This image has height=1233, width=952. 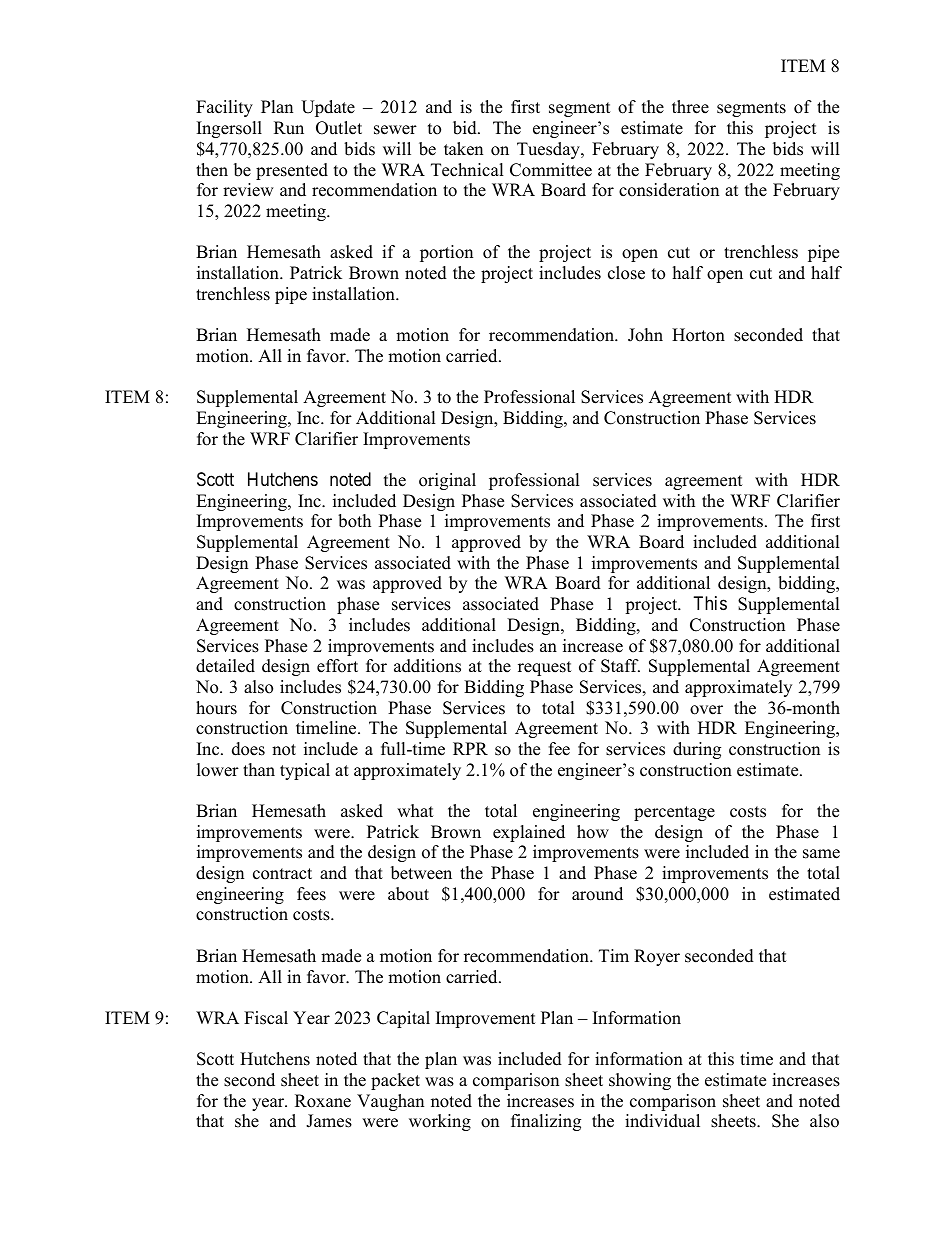 I want to click on request, so click(x=545, y=668).
